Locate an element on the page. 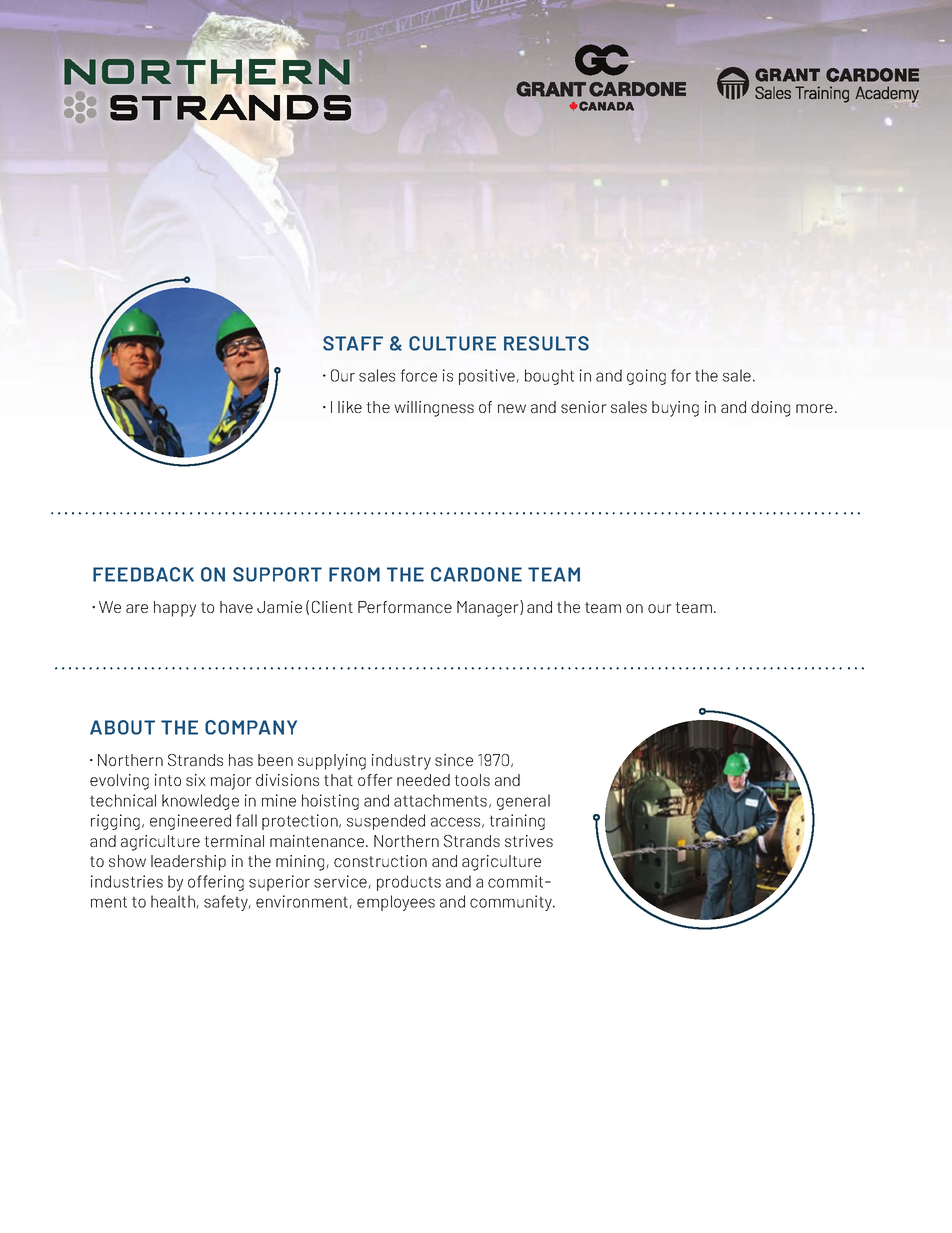 The image size is (952, 1233). CARDONE is located at coordinates (476, 574).
